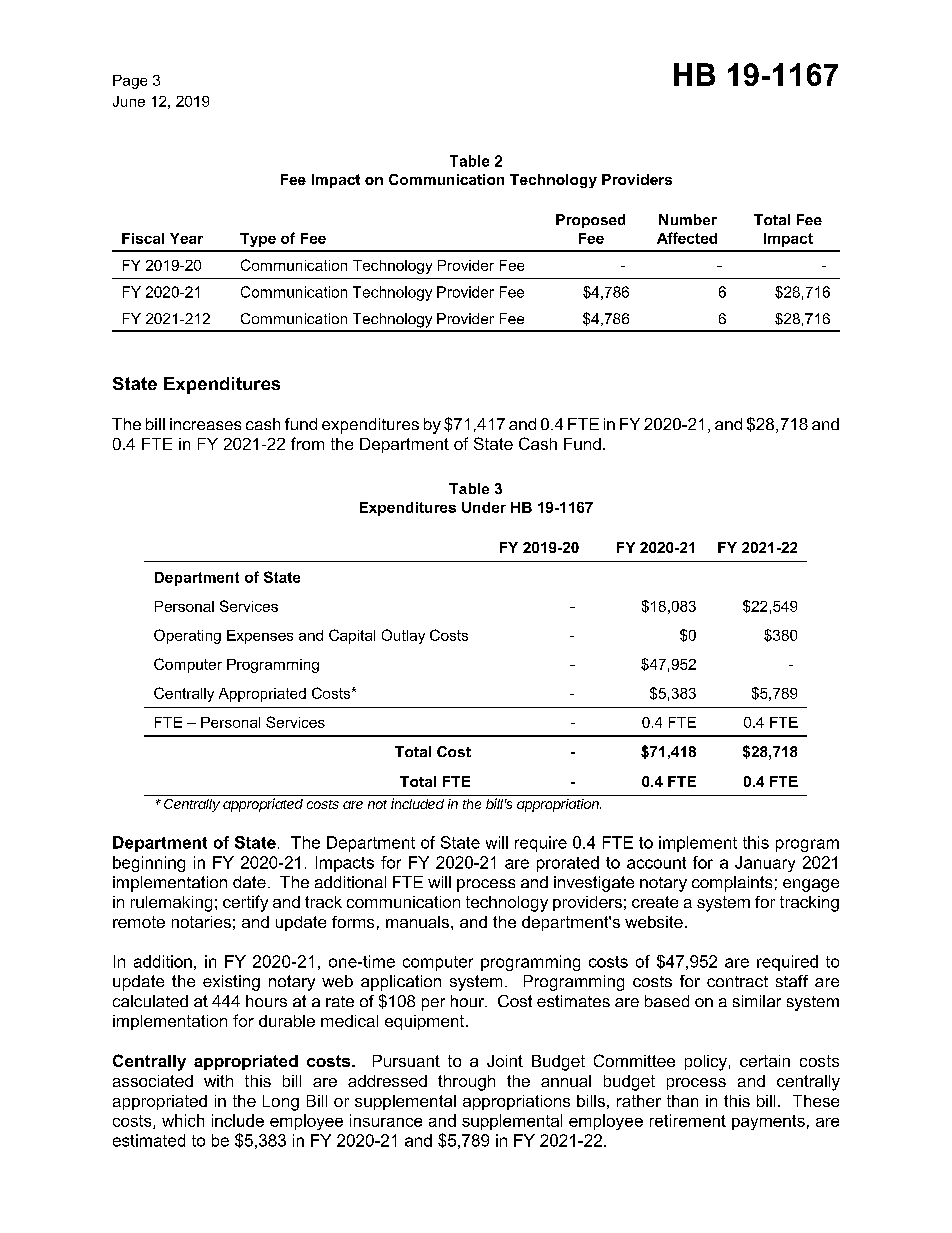  What do you see at coordinates (687, 238) in the screenshot?
I see `Affected` at bounding box center [687, 238].
